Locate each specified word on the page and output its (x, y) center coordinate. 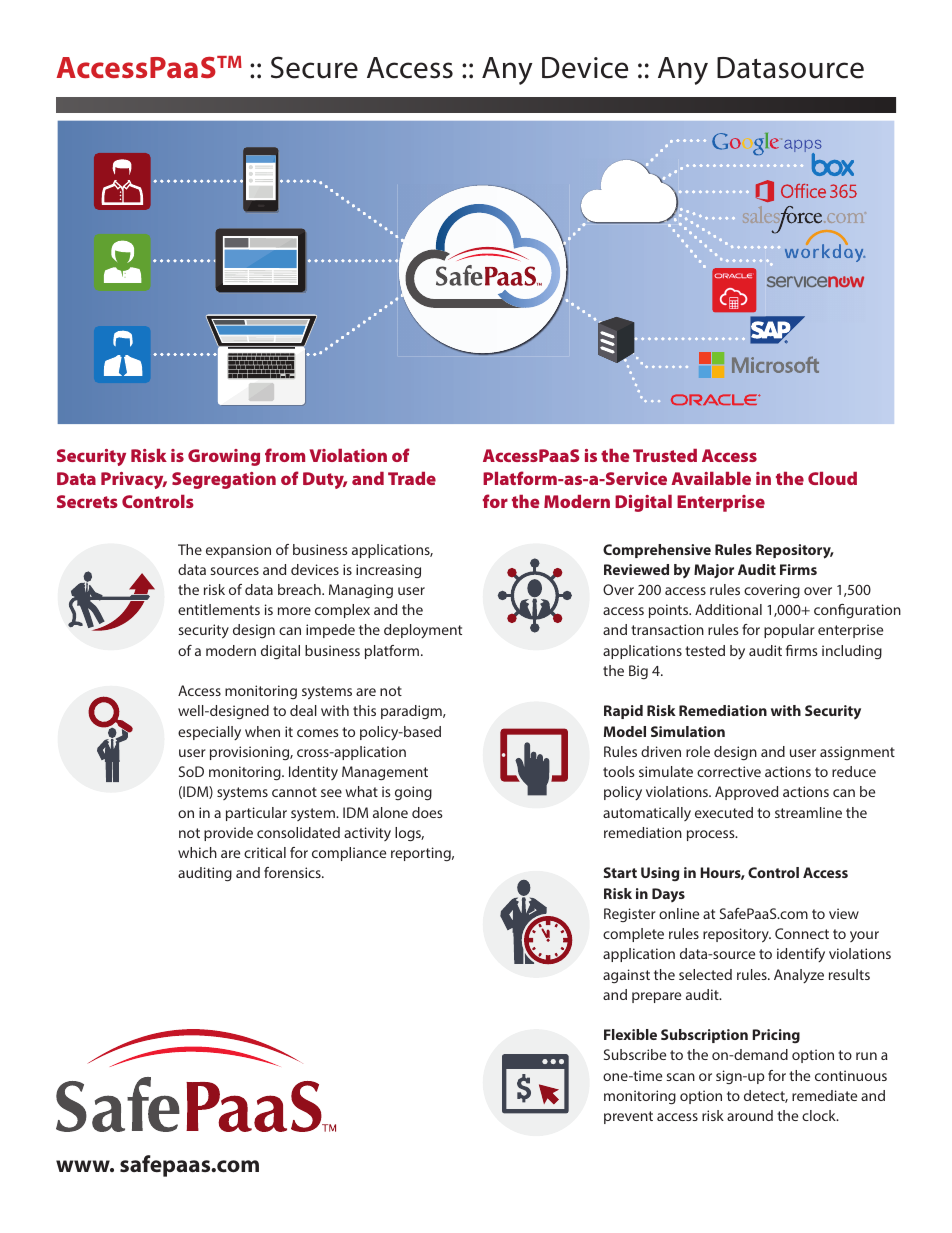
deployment (423, 631)
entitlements (219, 609)
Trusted (665, 455)
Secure (314, 67)
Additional (728, 609)
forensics (293, 872)
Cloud (832, 478)
